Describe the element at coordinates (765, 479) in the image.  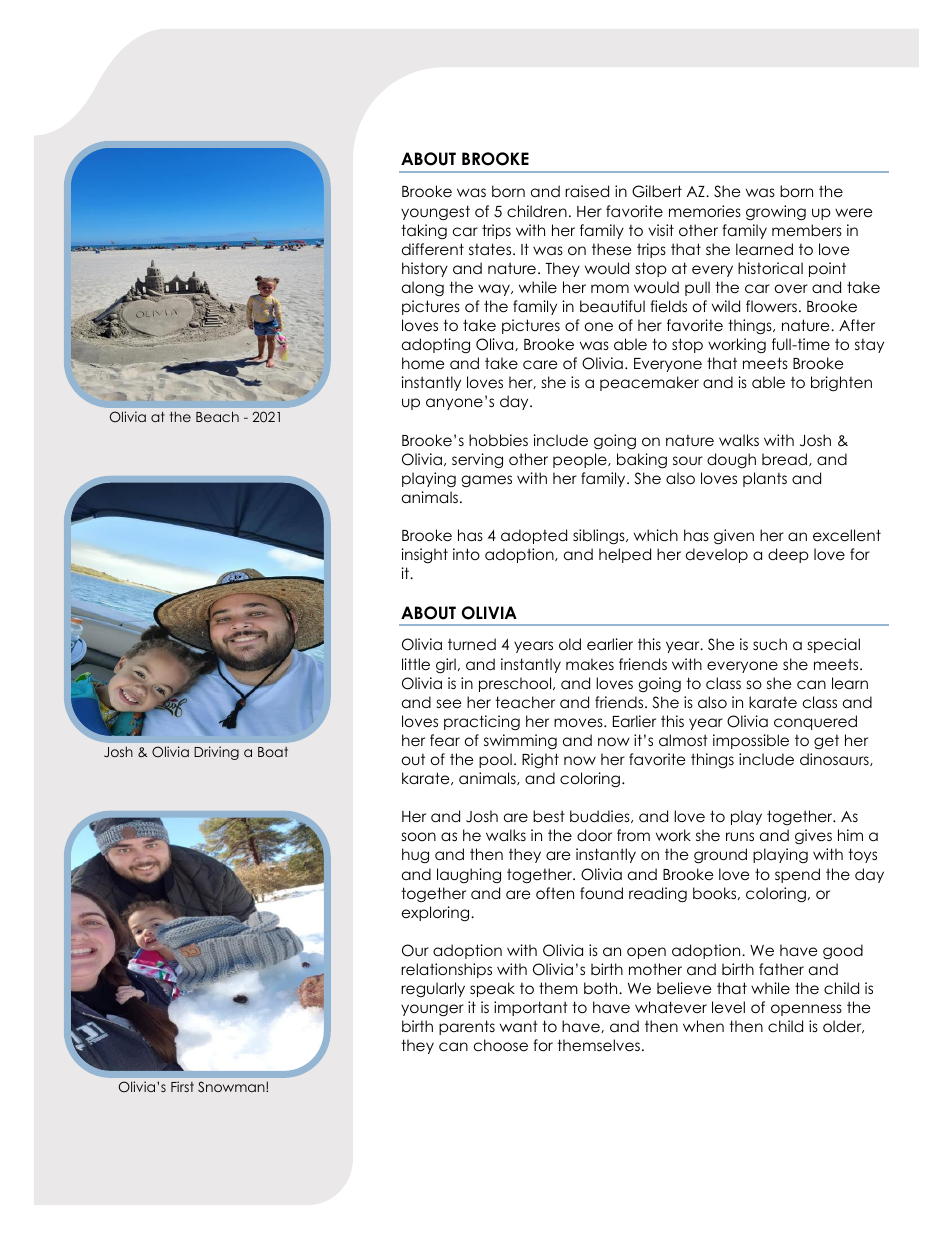
I see `plants` at that location.
